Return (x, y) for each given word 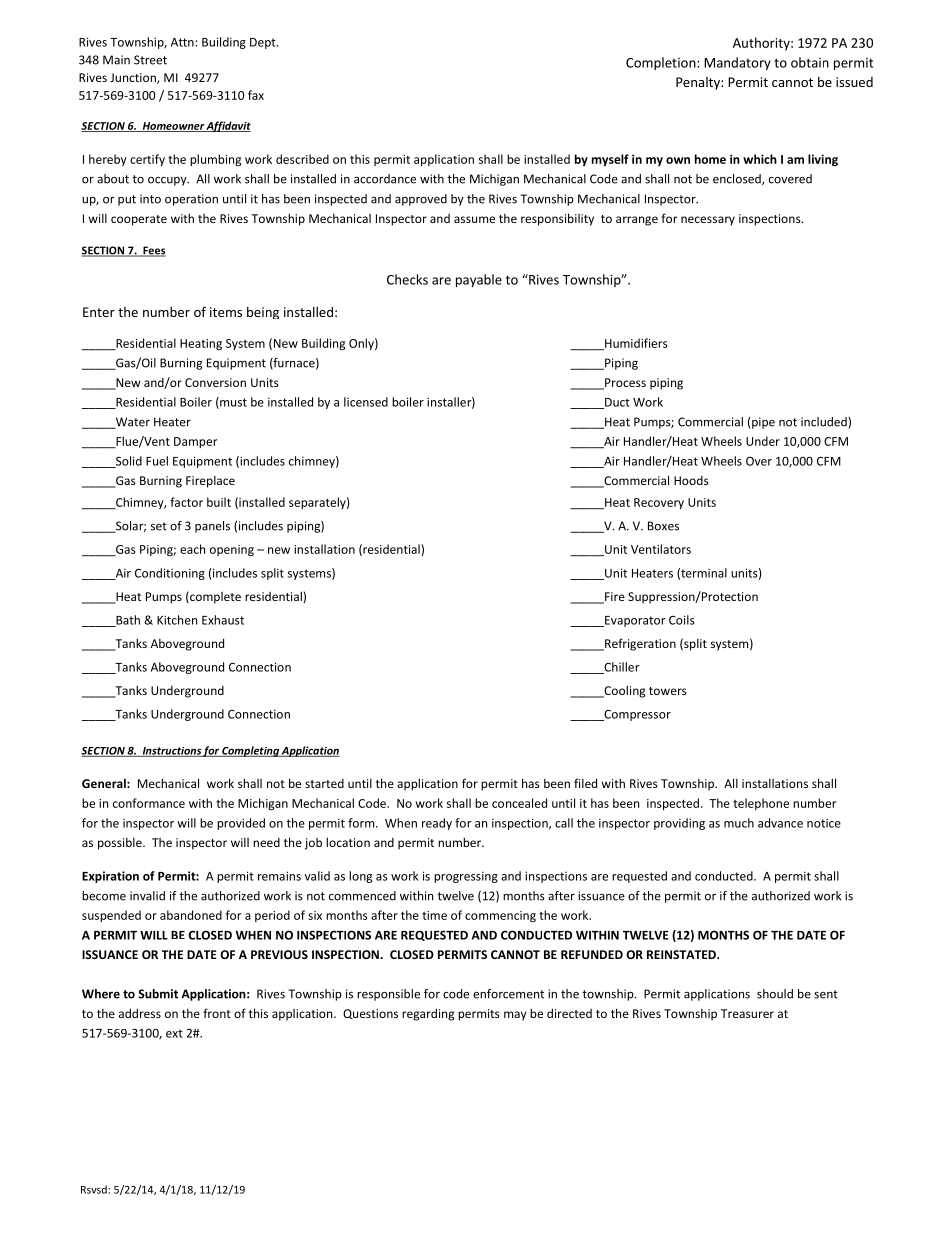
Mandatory (737, 63)
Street (150, 60)
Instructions (171, 752)
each (192, 549)
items (226, 312)
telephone (761, 804)
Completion (662, 63)
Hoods (691, 480)
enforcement (508, 994)
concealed (519, 803)
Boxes (663, 526)
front (217, 1013)
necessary (708, 221)
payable (479, 280)
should (775, 994)
